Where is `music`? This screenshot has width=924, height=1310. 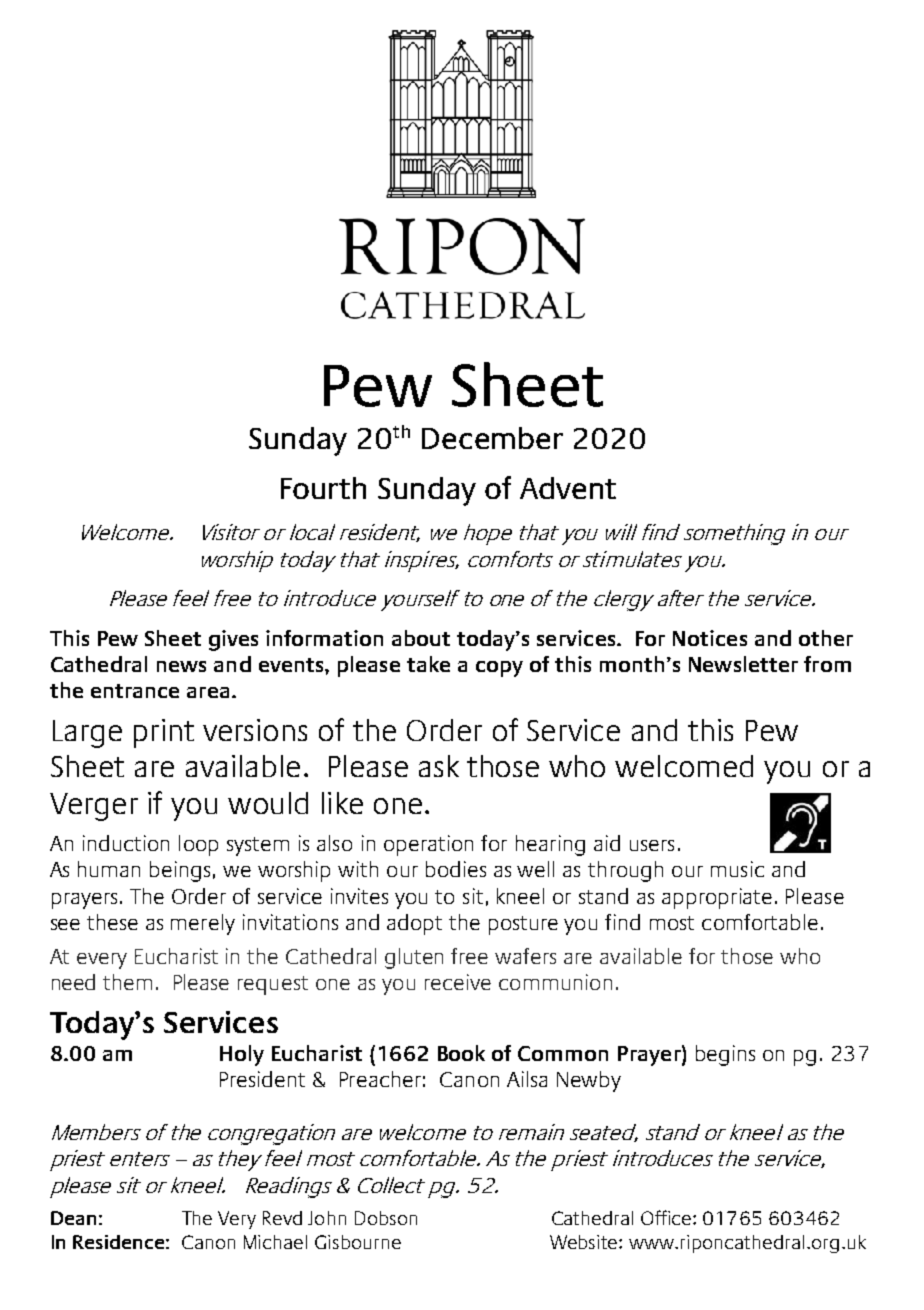
music is located at coordinates (737, 869).
